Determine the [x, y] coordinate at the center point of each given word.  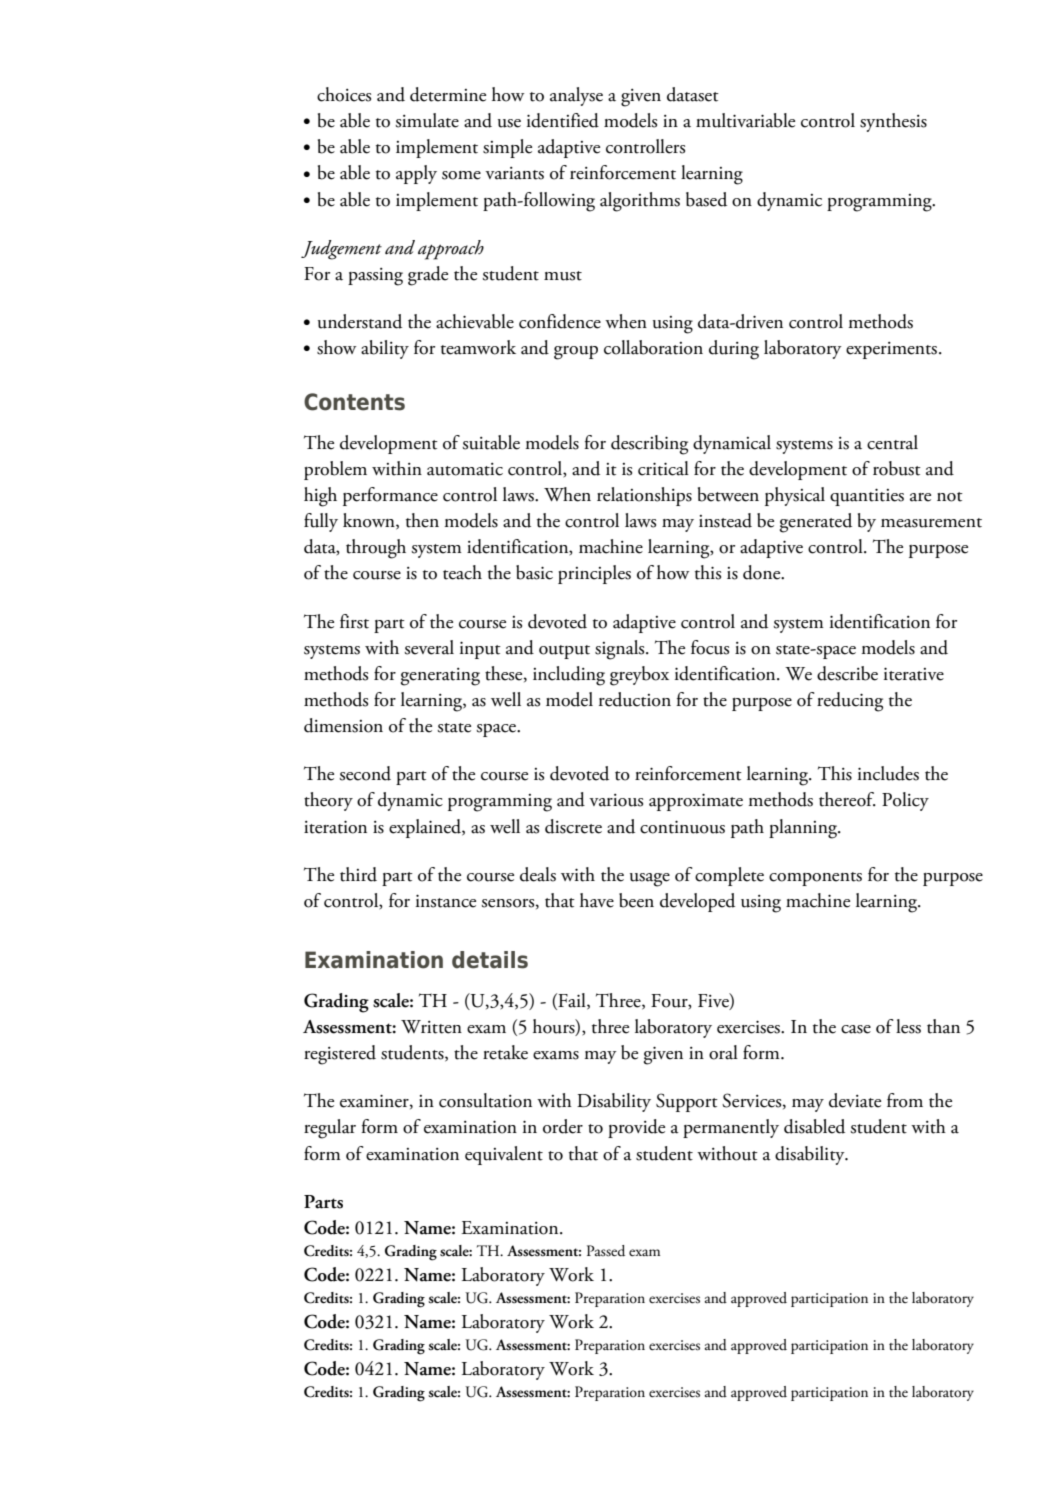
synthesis [893, 122]
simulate [427, 120]
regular [330, 1129]
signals [621, 650]
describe [847, 673]
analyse [576, 96]
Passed [606, 1251]
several [429, 647]
